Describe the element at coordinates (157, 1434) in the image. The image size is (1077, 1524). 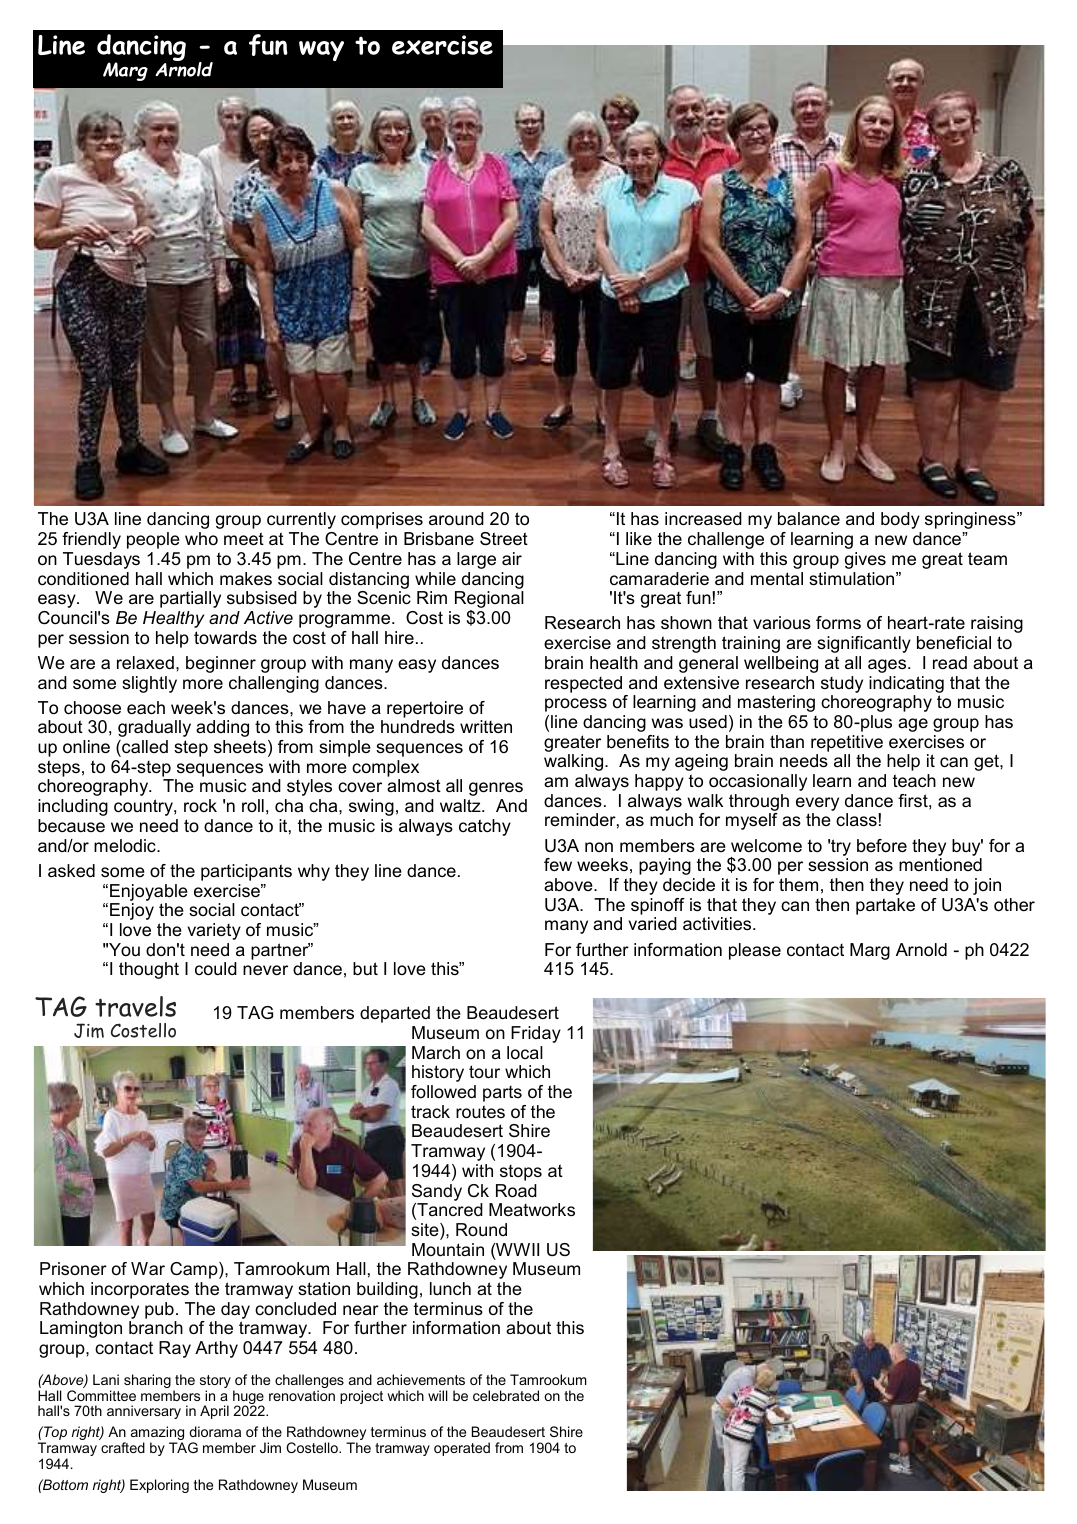
I see `amazing` at that location.
